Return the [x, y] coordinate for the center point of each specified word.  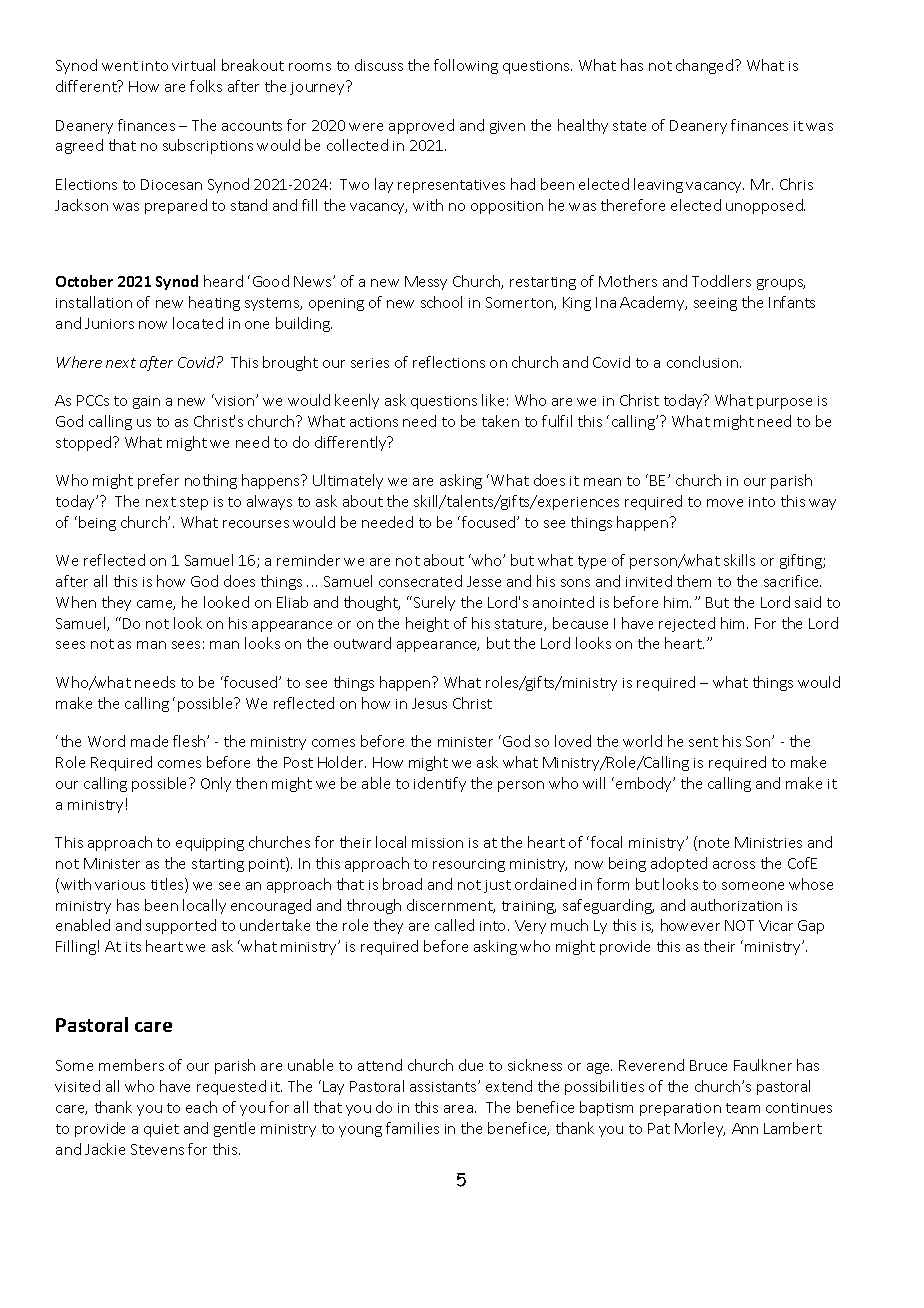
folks [206, 86]
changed [706, 66]
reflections [449, 362]
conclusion [704, 362]
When [76, 602]
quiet [161, 1130]
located [198, 323]
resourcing [469, 865]
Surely [434, 603]
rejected [687, 624]
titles [168, 885]
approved [421, 126]
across [734, 865]
